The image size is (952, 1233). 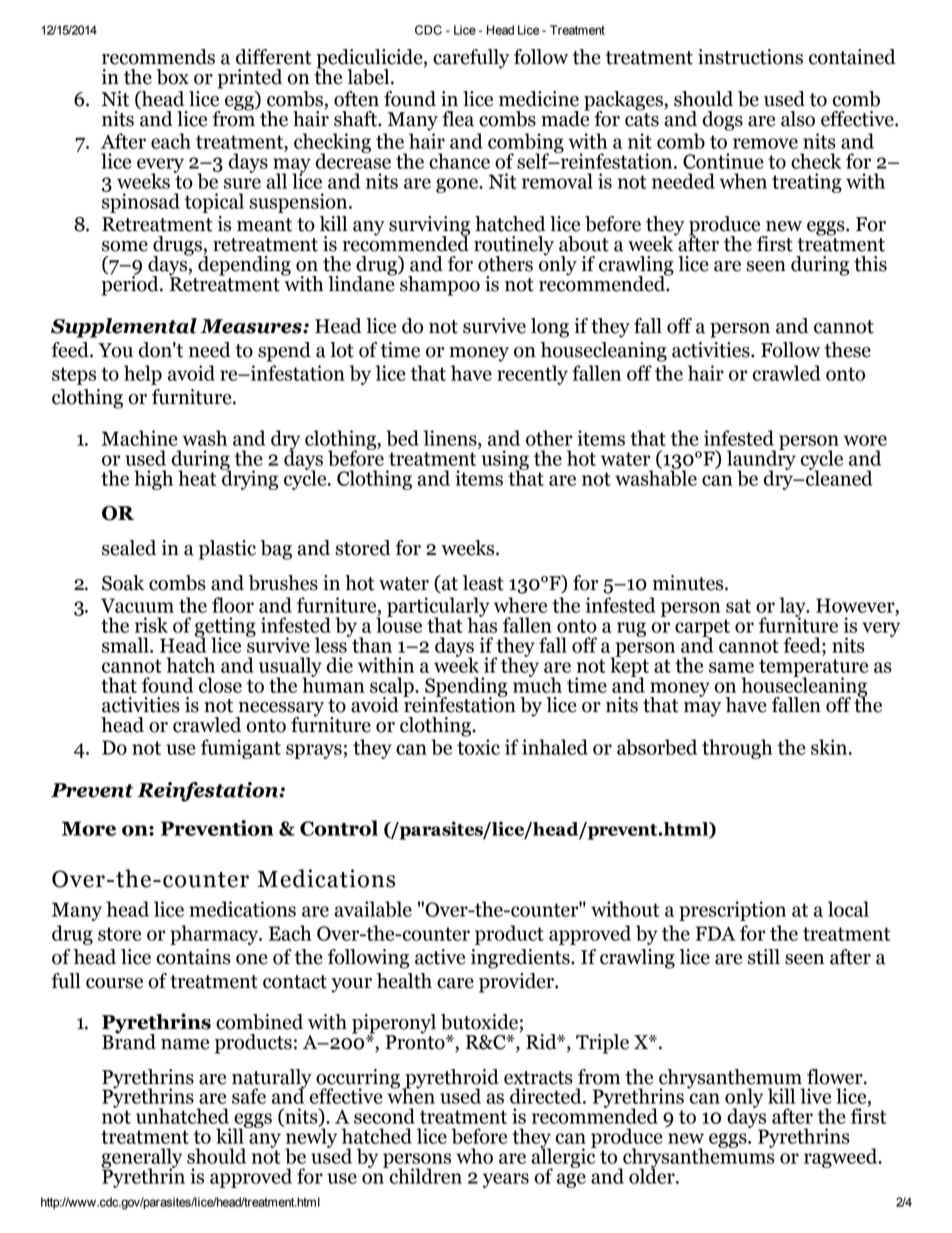 I want to click on flea, so click(x=458, y=119).
